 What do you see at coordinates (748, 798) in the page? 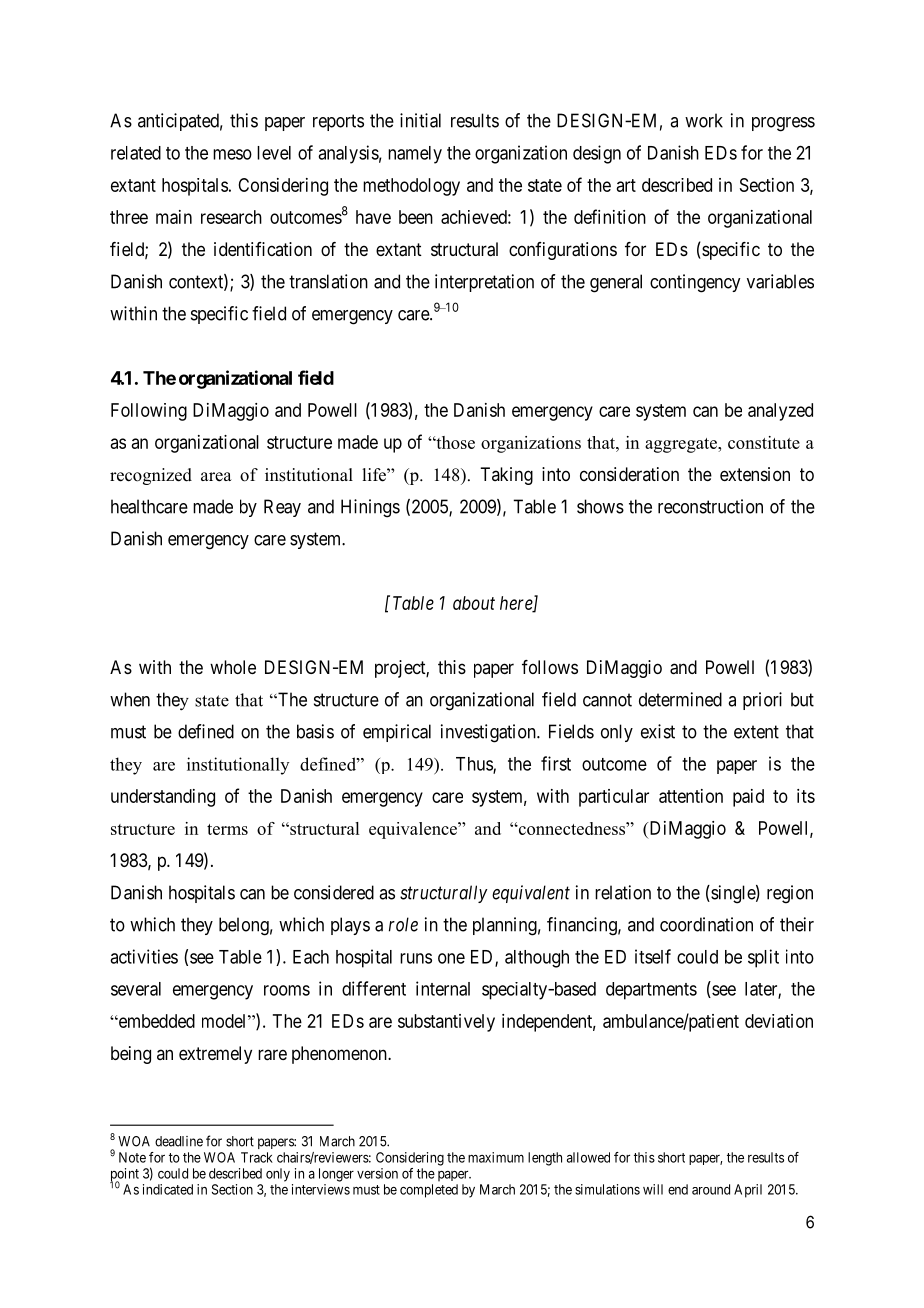
I see `paid` at bounding box center [748, 798].
